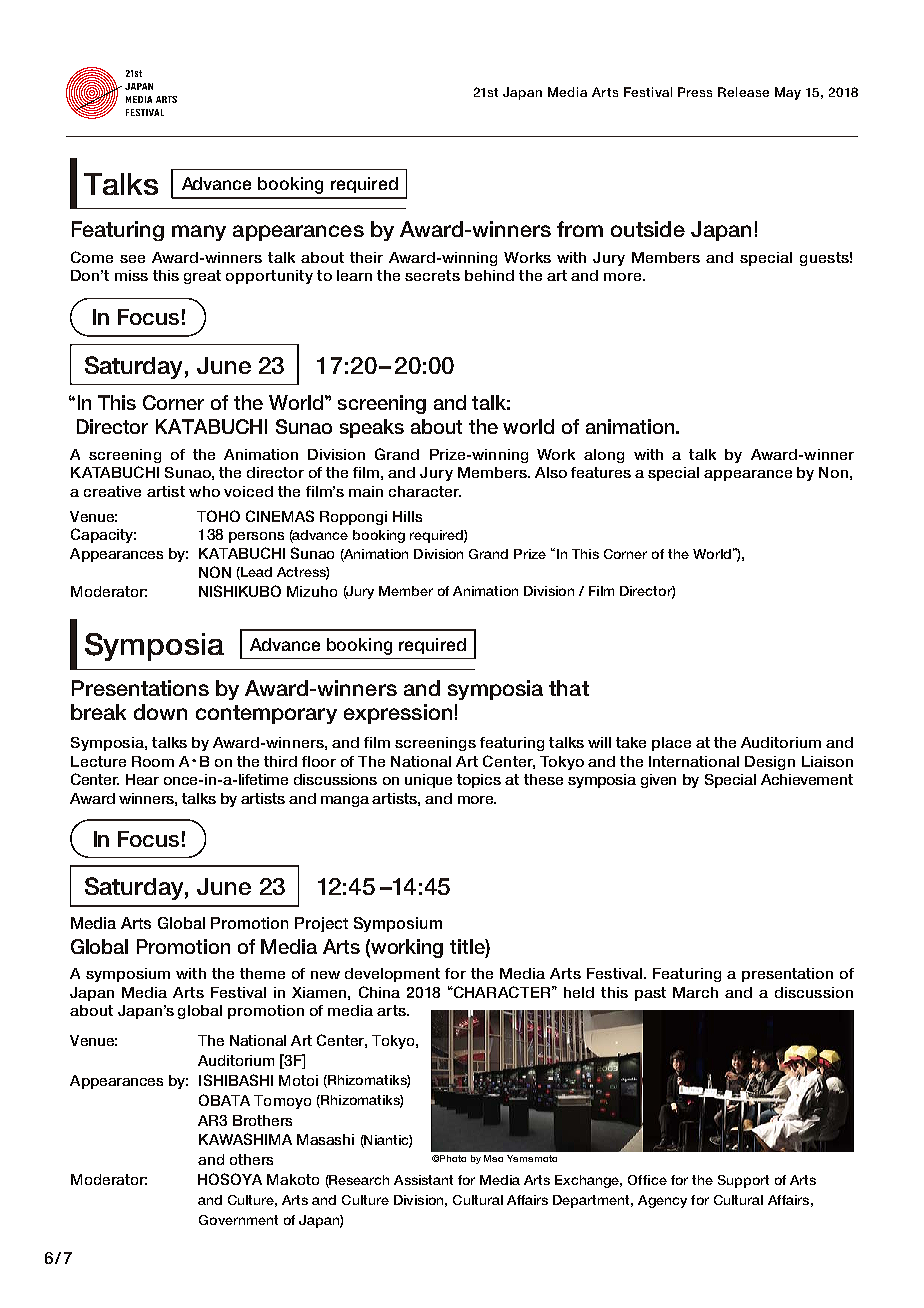 The image size is (924, 1308). What do you see at coordinates (479, 781) in the screenshot?
I see `topics` at bounding box center [479, 781].
